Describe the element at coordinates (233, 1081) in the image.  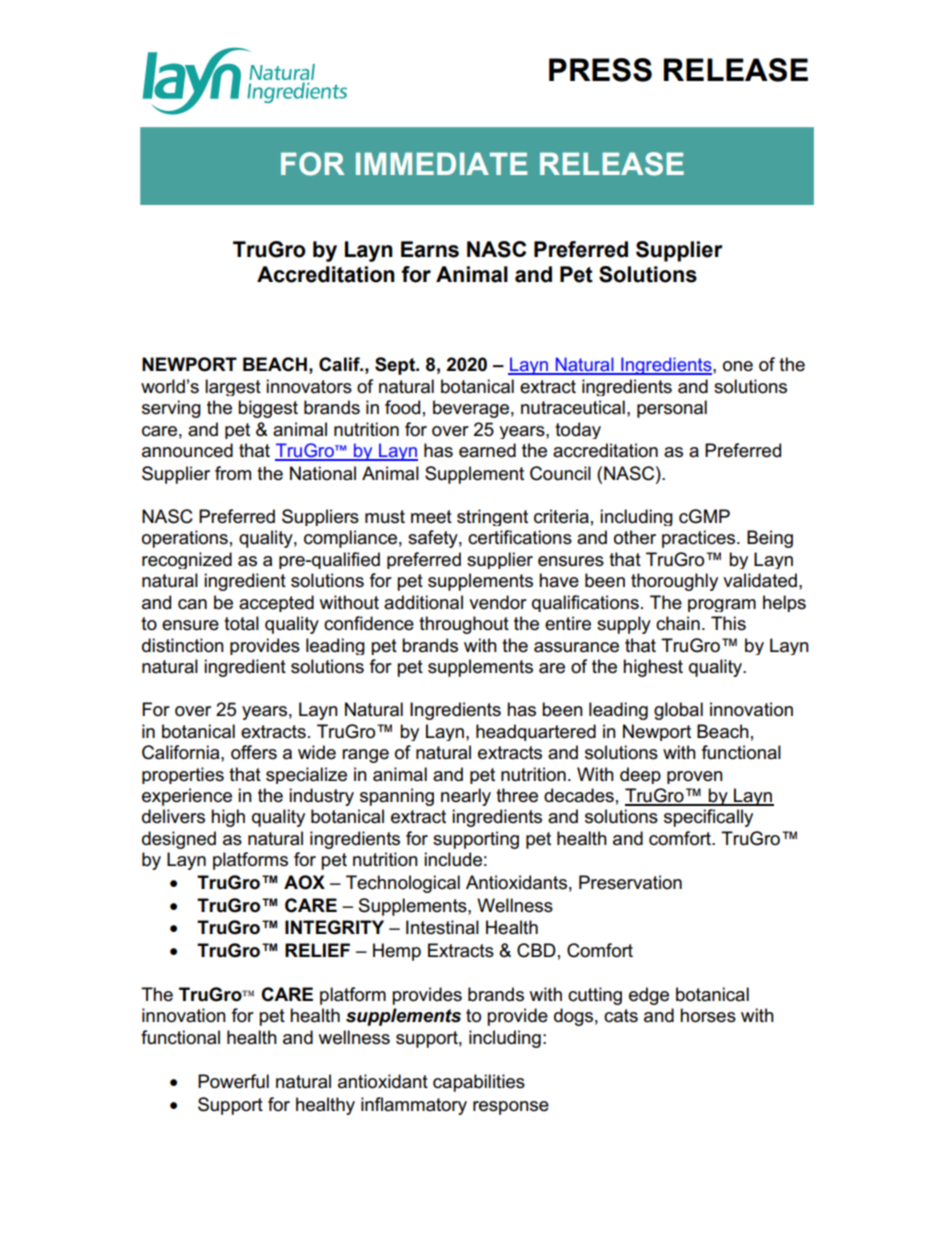
I see `Powerful` at that location.
